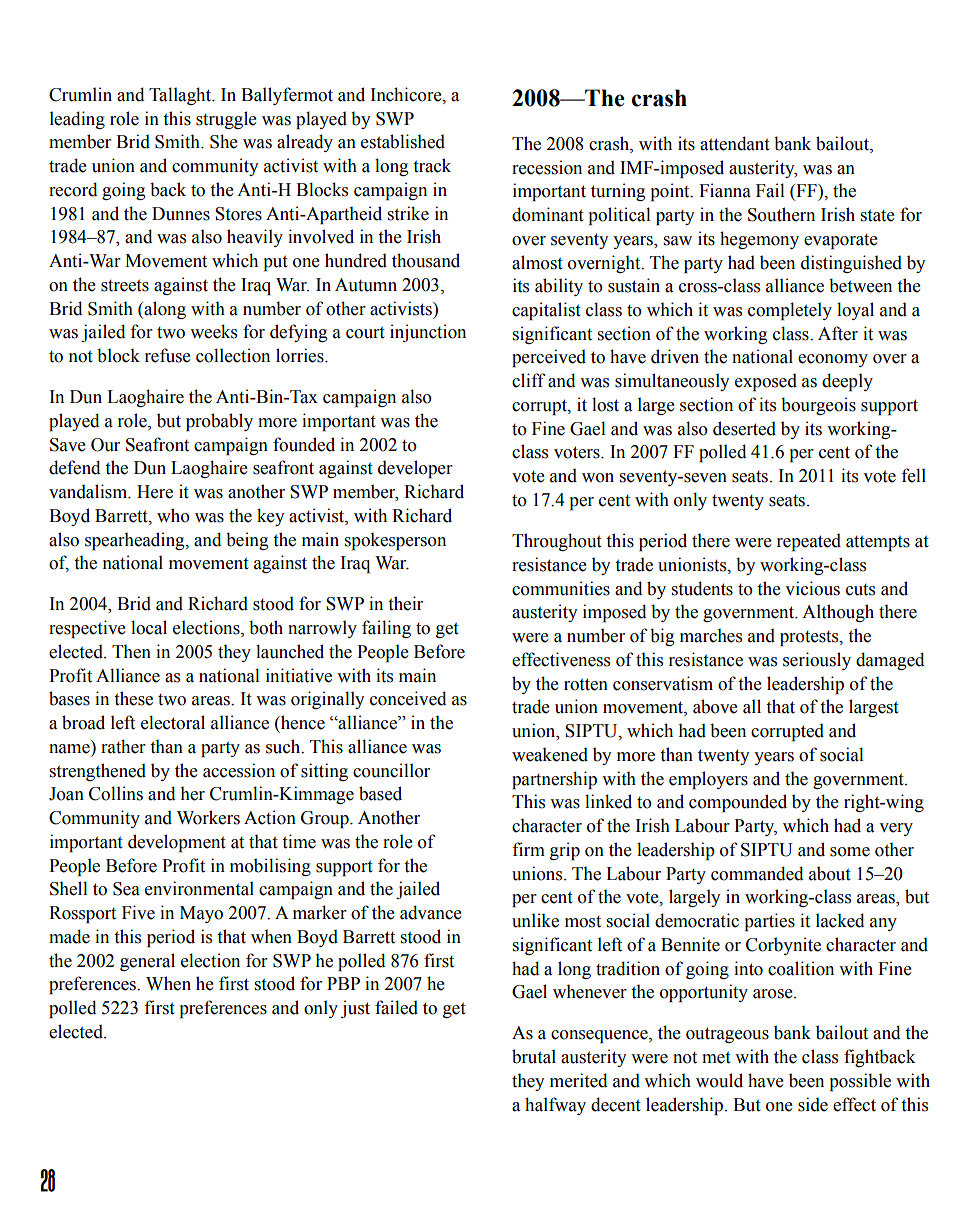 The image size is (980, 1226). What do you see at coordinates (534, 1056) in the screenshot?
I see `brutal` at bounding box center [534, 1056].
